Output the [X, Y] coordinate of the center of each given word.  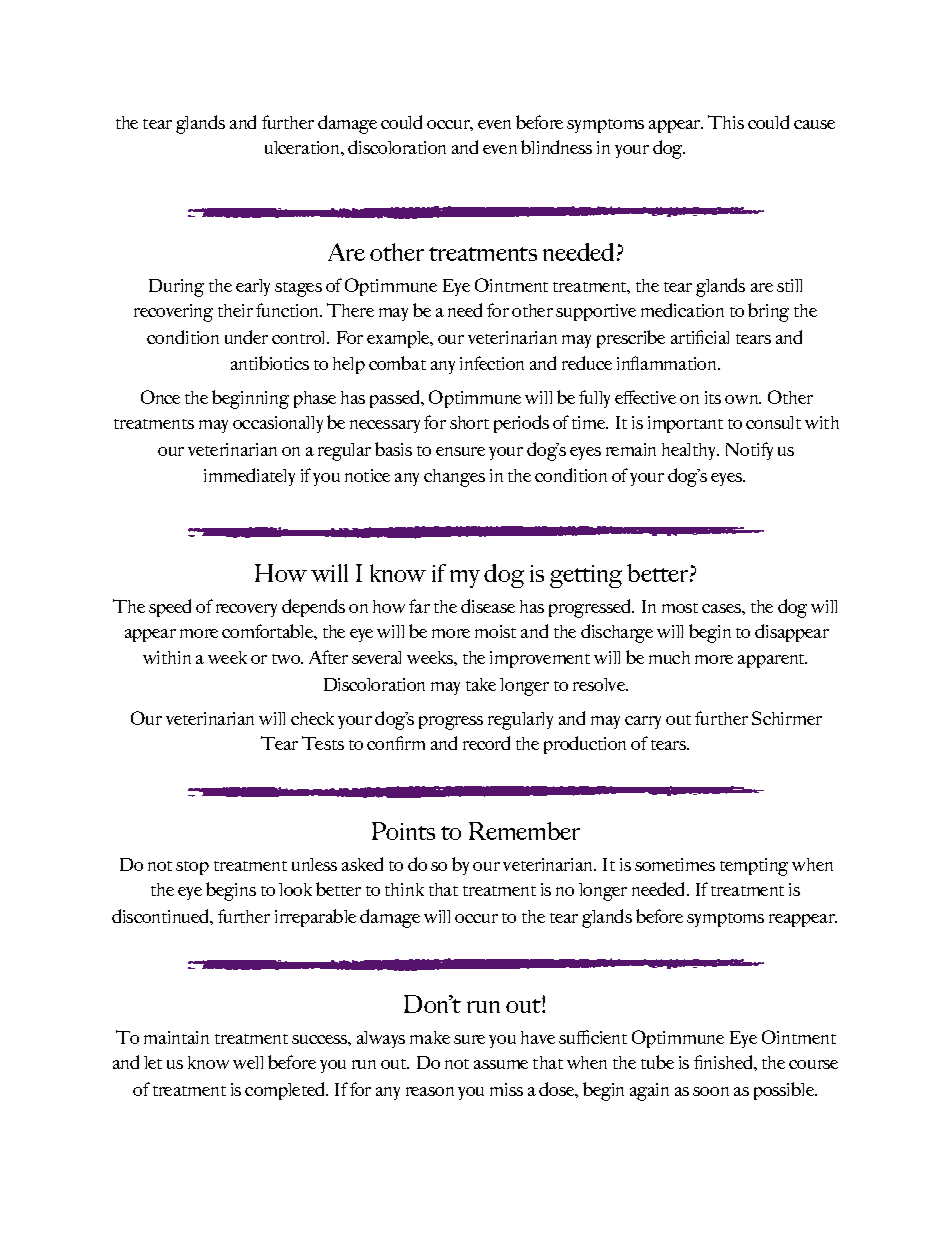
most [680, 608]
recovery [246, 610]
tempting [754, 867]
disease [488, 606]
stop [192, 868]
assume [501, 1064]
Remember [524, 831]
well [248, 1062]
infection [492, 363]
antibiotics [270, 363]
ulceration [303, 147]
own [743, 399]
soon [711, 1091]
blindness [556, 147]
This [726, 122]
